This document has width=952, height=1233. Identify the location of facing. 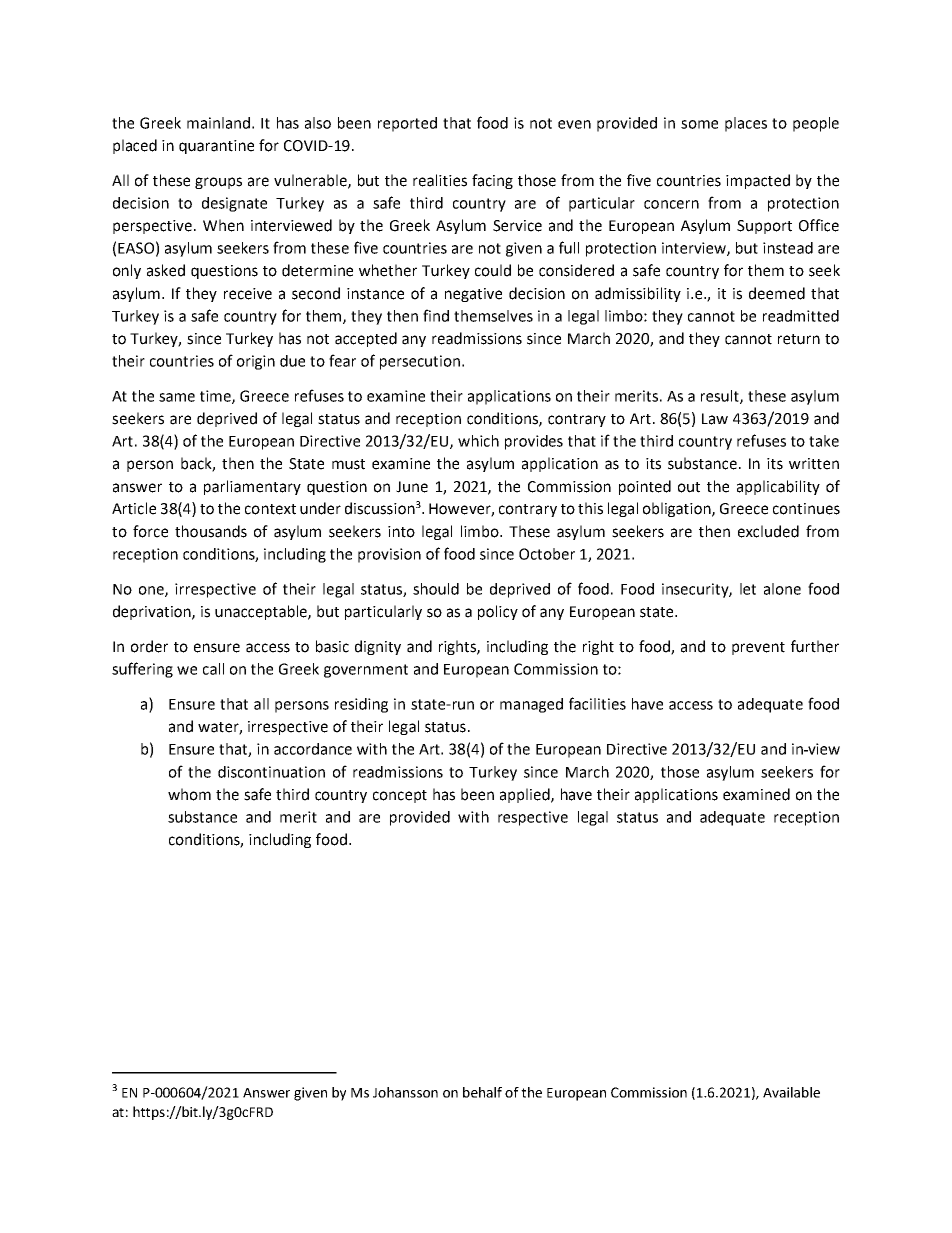
(492, 181).
